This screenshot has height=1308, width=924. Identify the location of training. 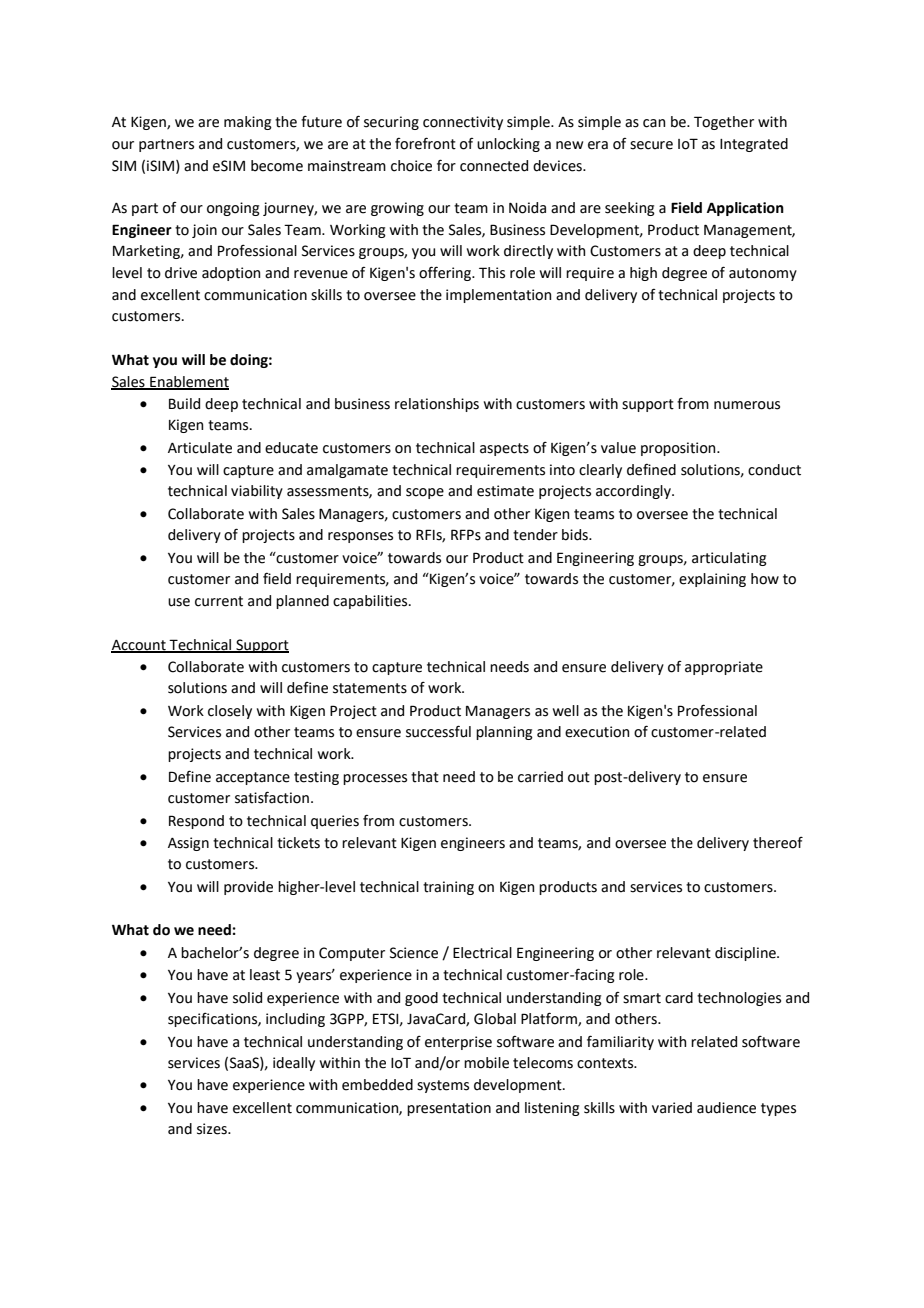
(448, 888).
